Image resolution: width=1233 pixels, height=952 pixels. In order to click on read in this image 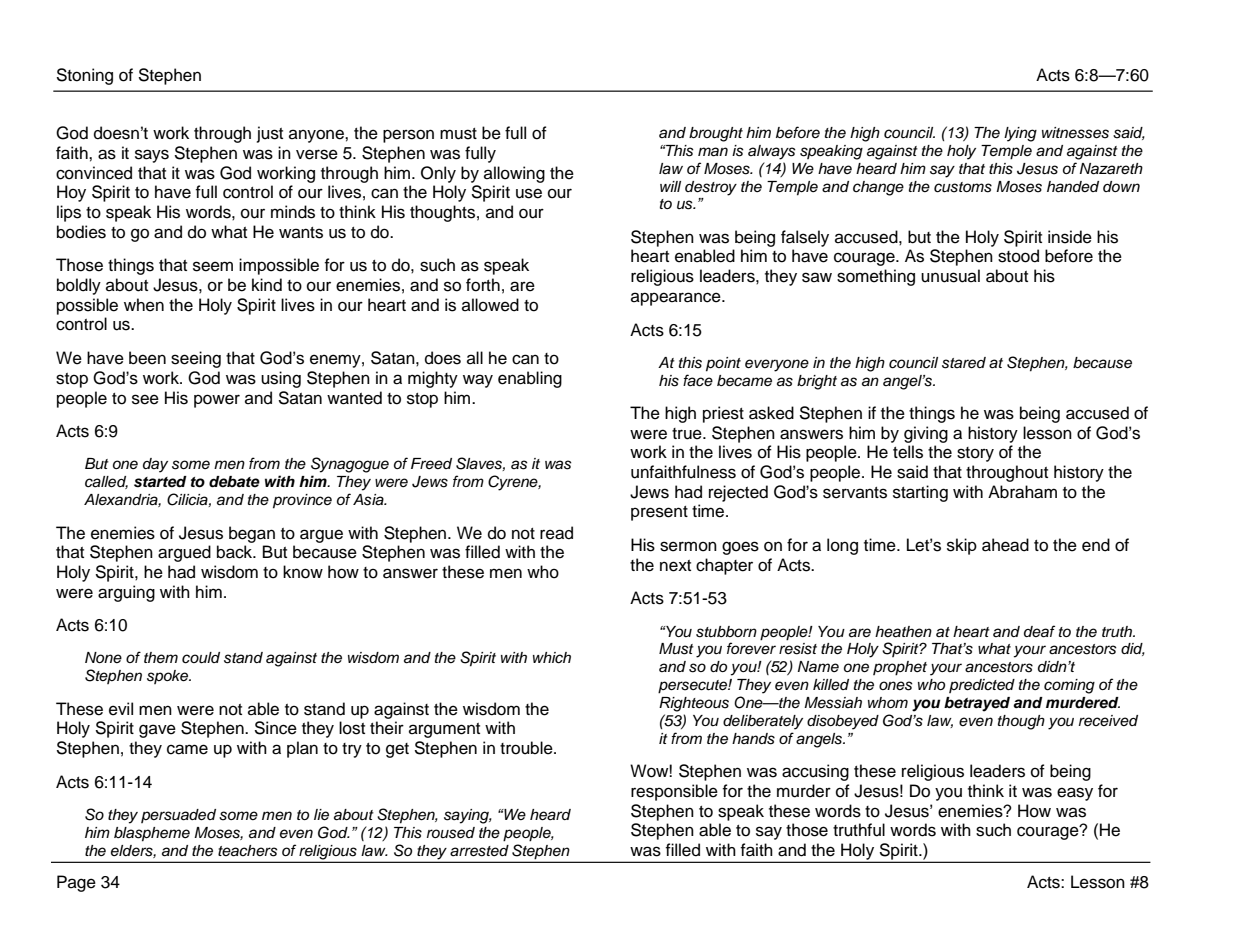, I will do `click(556, 533)`.
